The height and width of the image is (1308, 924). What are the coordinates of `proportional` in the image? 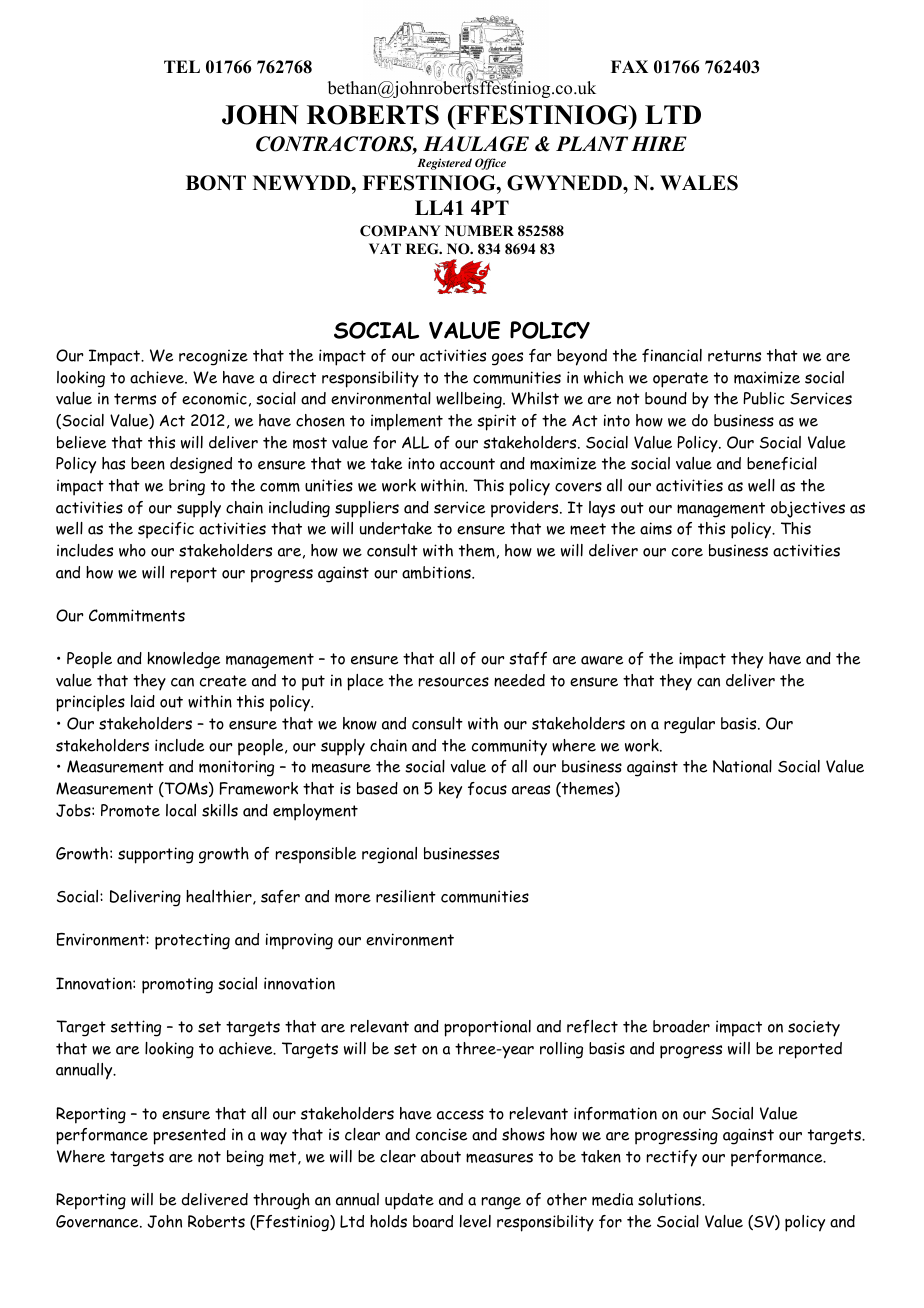 It's located at (487, 1028).
